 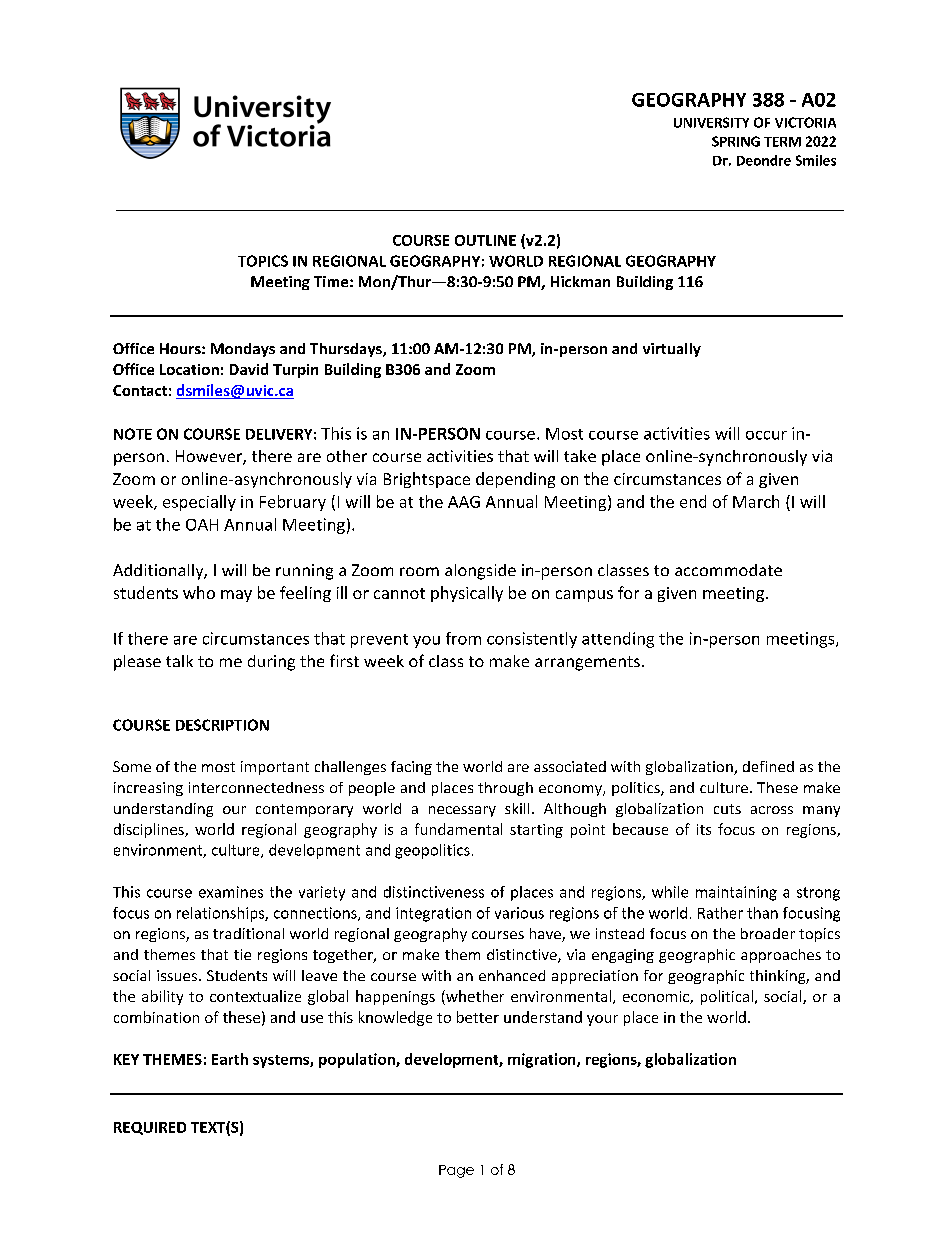 What do you see at coordinates (231, 892) in the page?
I see `examines` at bounding box center [231, 892].
